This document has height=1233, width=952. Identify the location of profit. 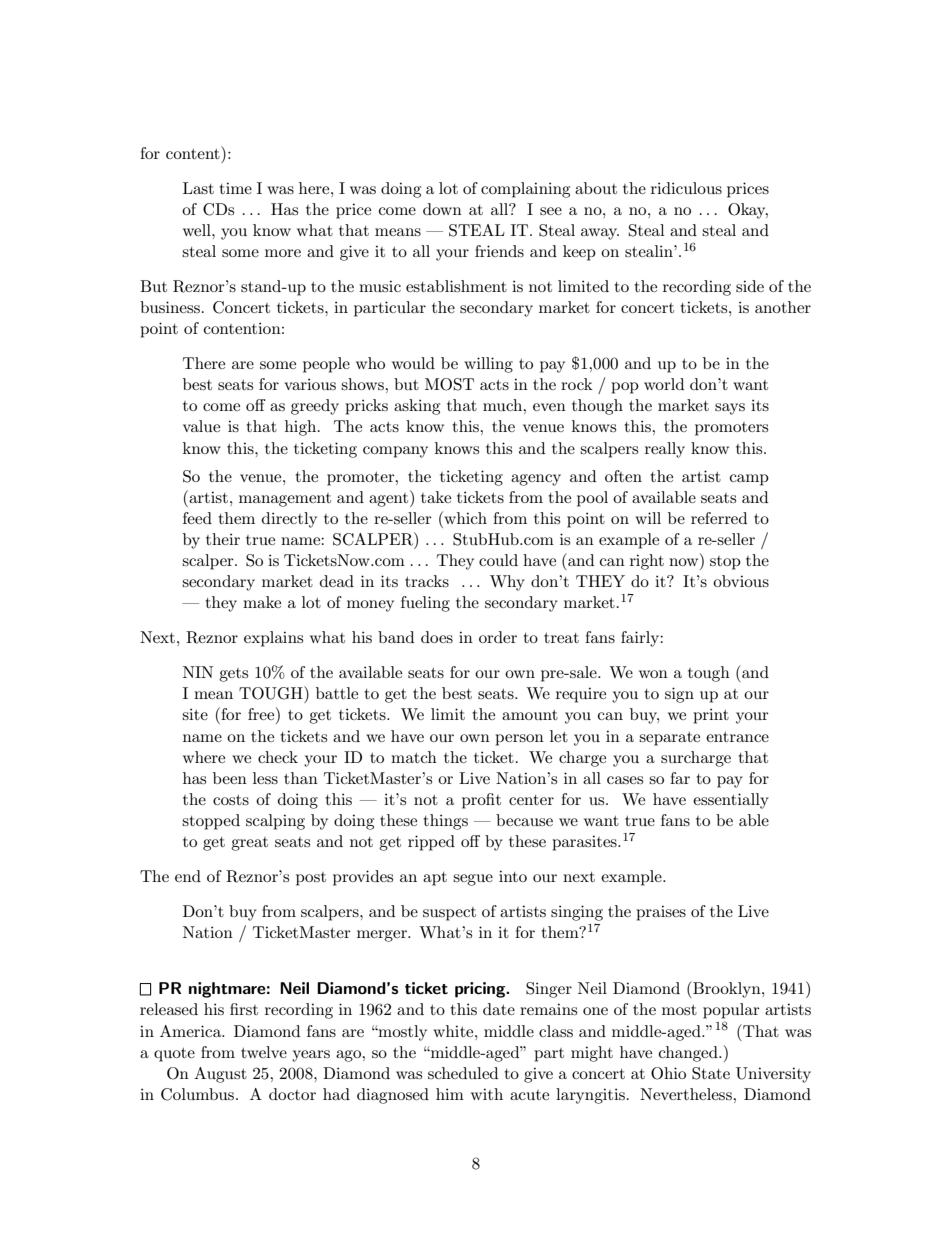
(481, 801).
